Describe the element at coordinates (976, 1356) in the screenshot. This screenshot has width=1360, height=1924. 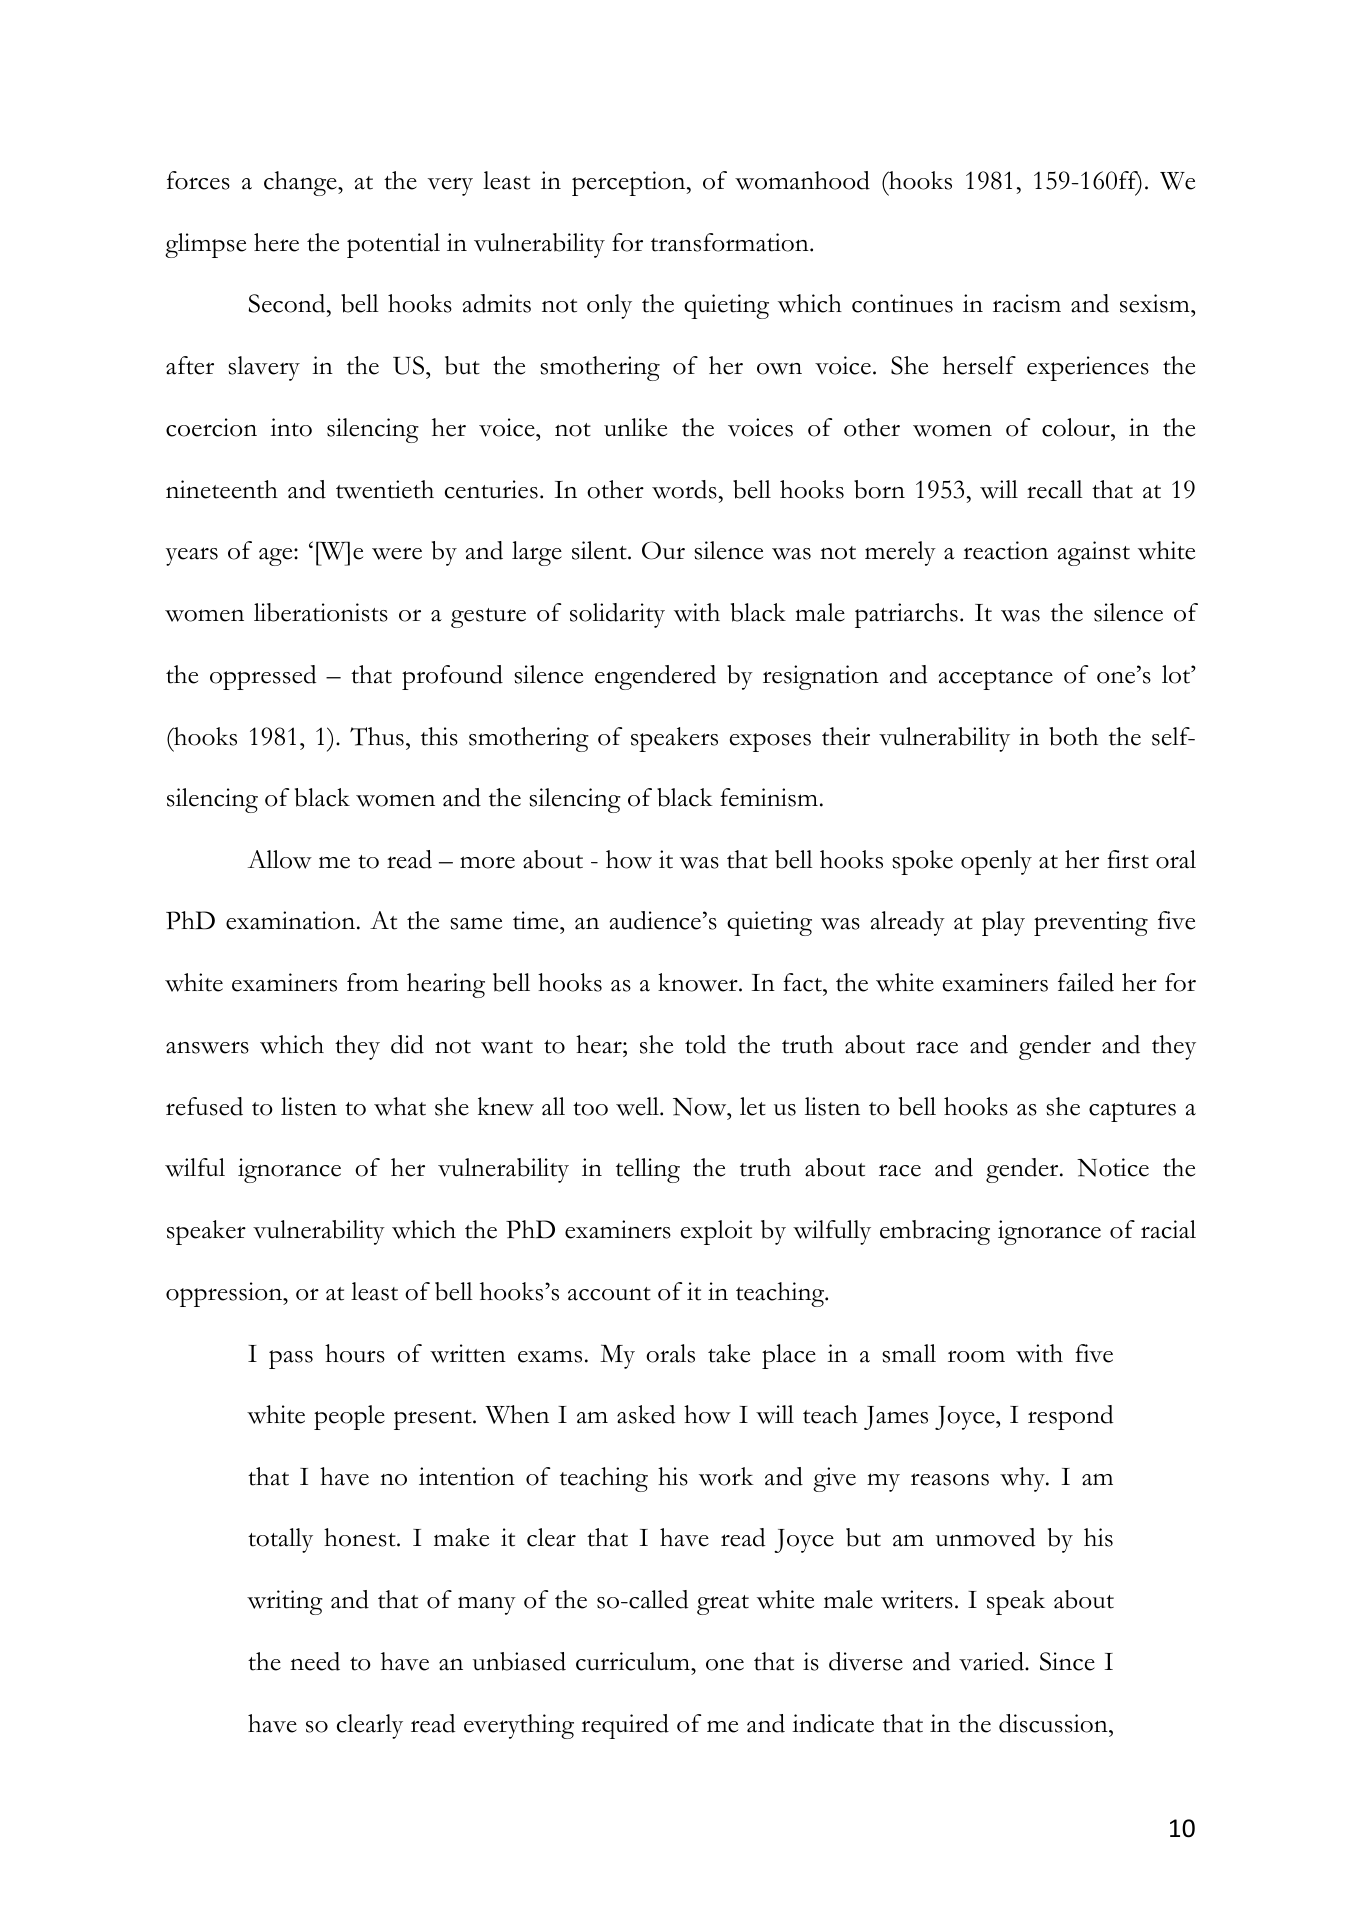
I see `room` at that location.
